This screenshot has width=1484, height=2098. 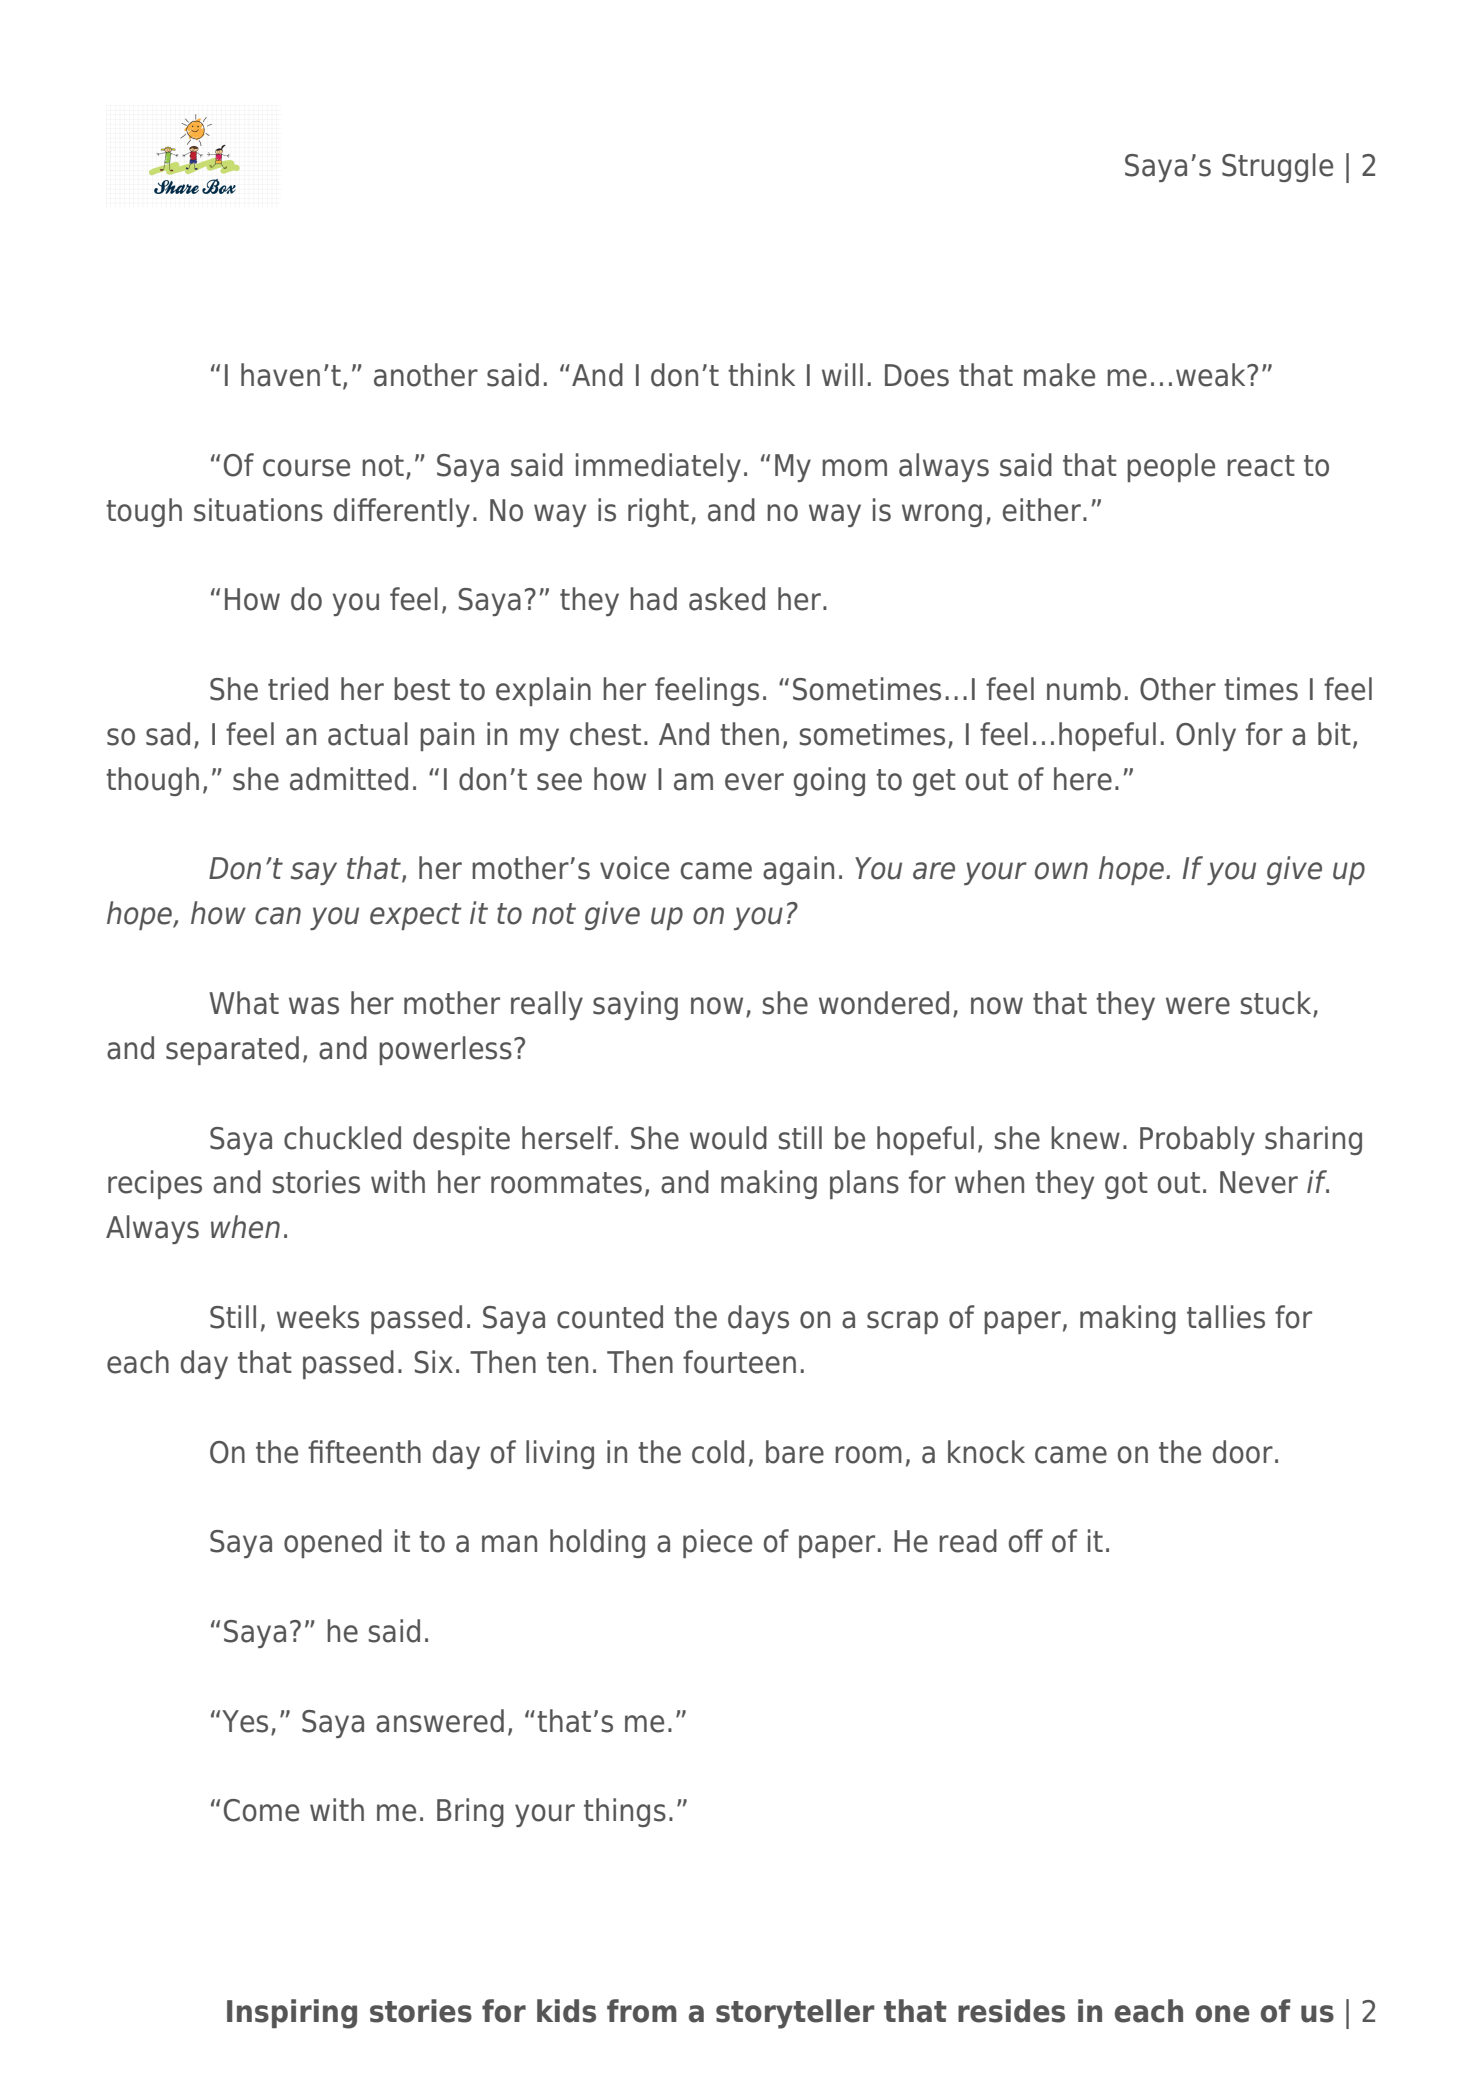 What do you see at coordinates (717, 1543) in the screenshot?
I see `piece` at bounding box center [717, 1543].
